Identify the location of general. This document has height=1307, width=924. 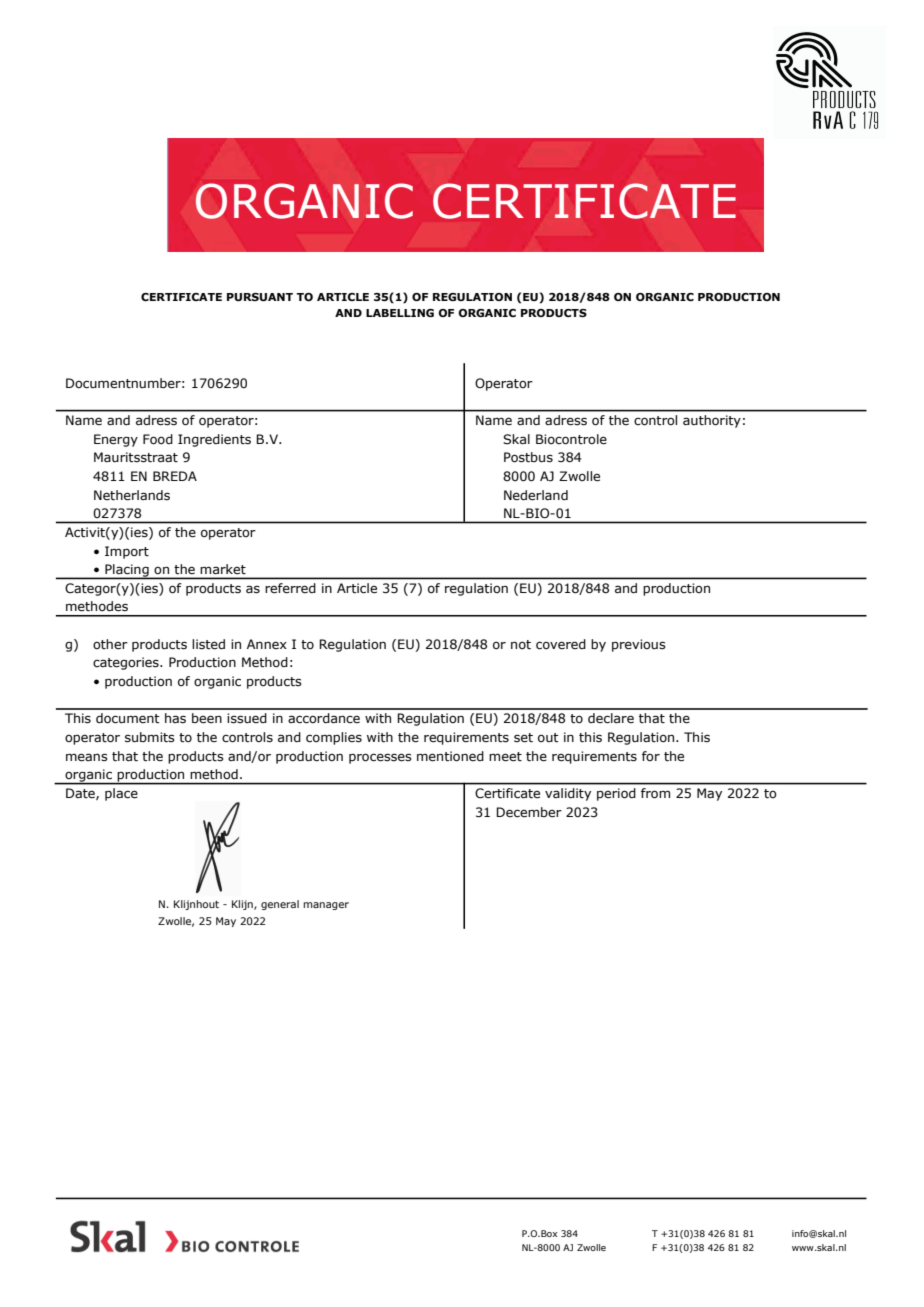
(280, 905).
